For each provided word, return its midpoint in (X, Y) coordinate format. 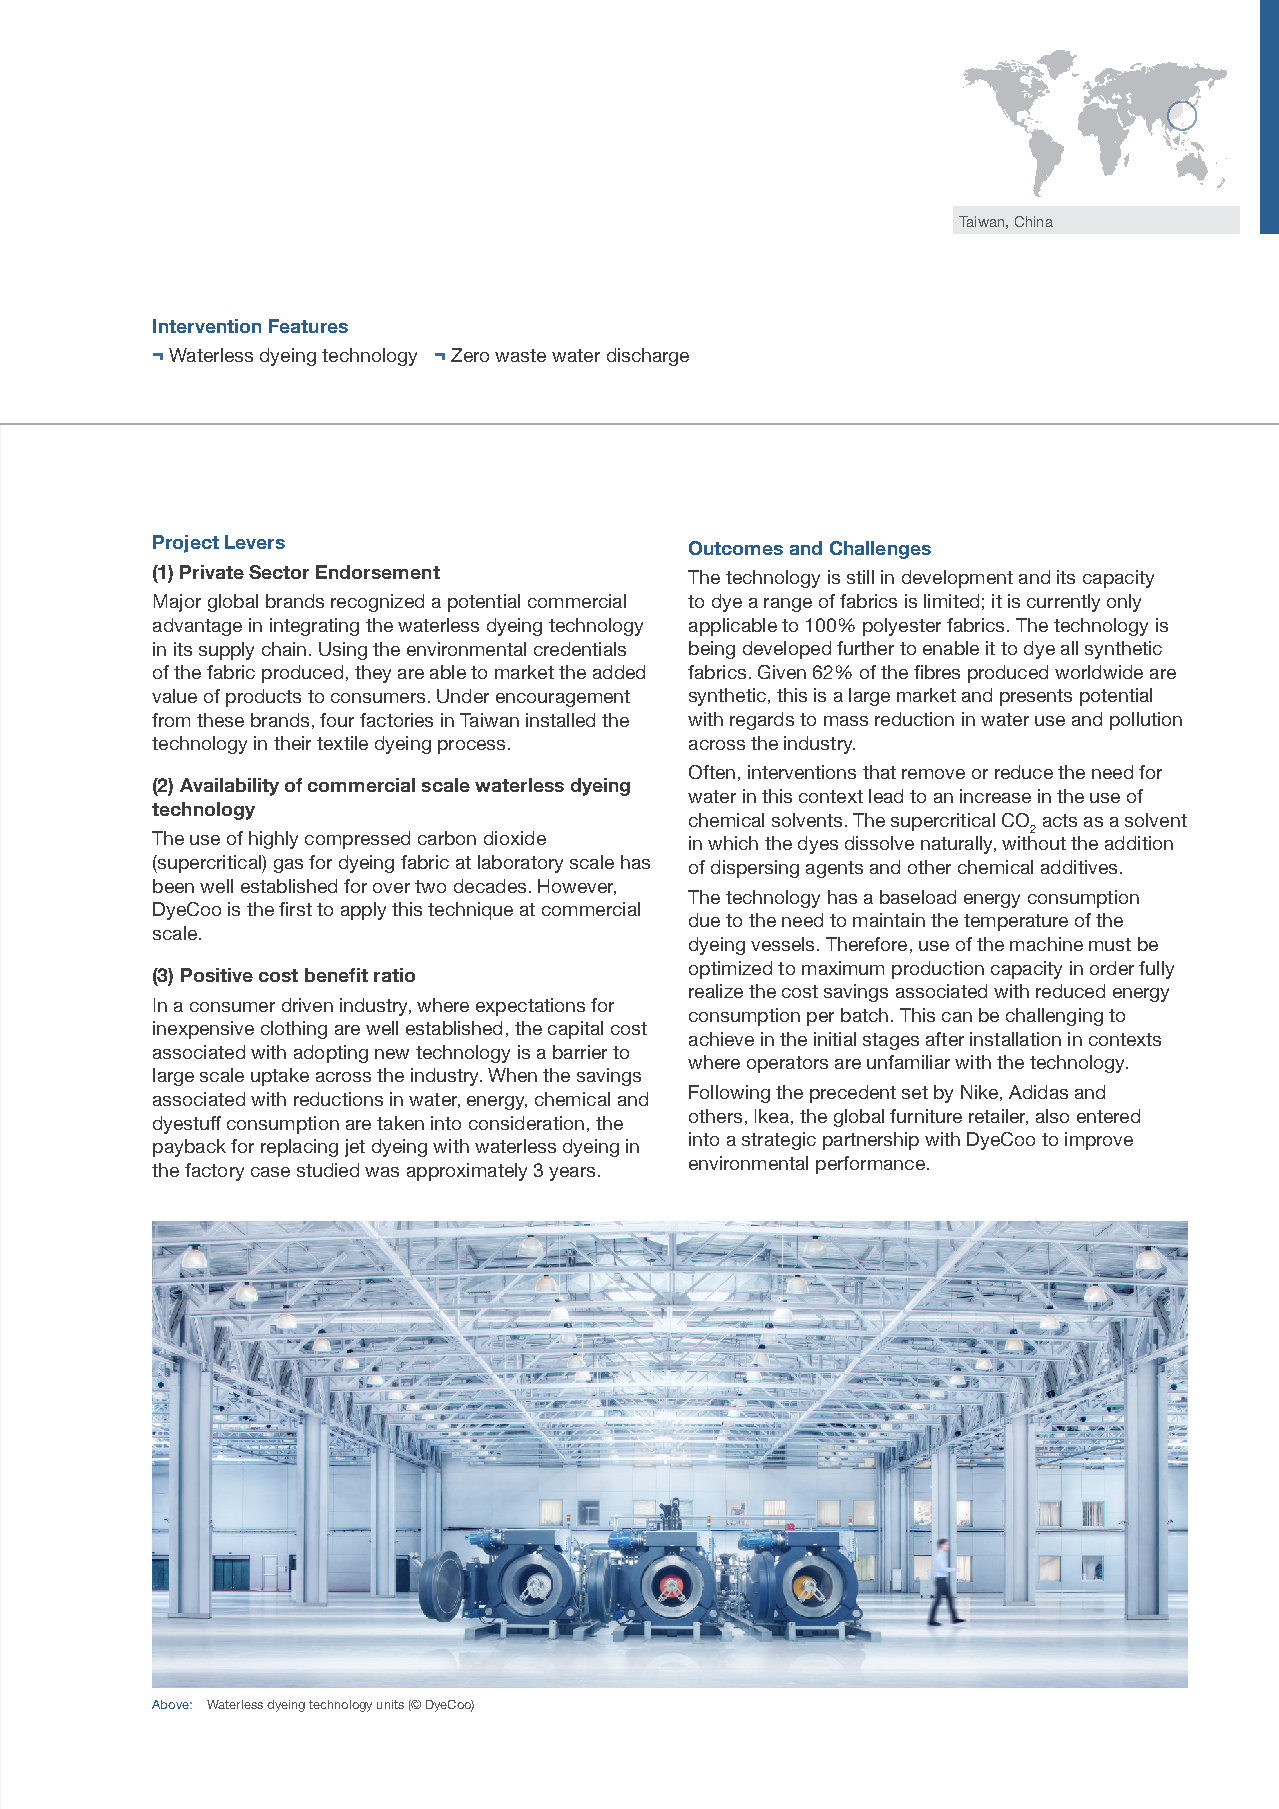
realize (716, 991)
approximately (467, 1172)
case (270, 1172)
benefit (336, 975)
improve (1099, 1141)
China (1034, 221)
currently (1063, 603)
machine (1046, 944)
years (572, 1174)
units (390, 1704)
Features (308, 326)
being (712, 650)
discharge (648, 357)
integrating (314, 627)
